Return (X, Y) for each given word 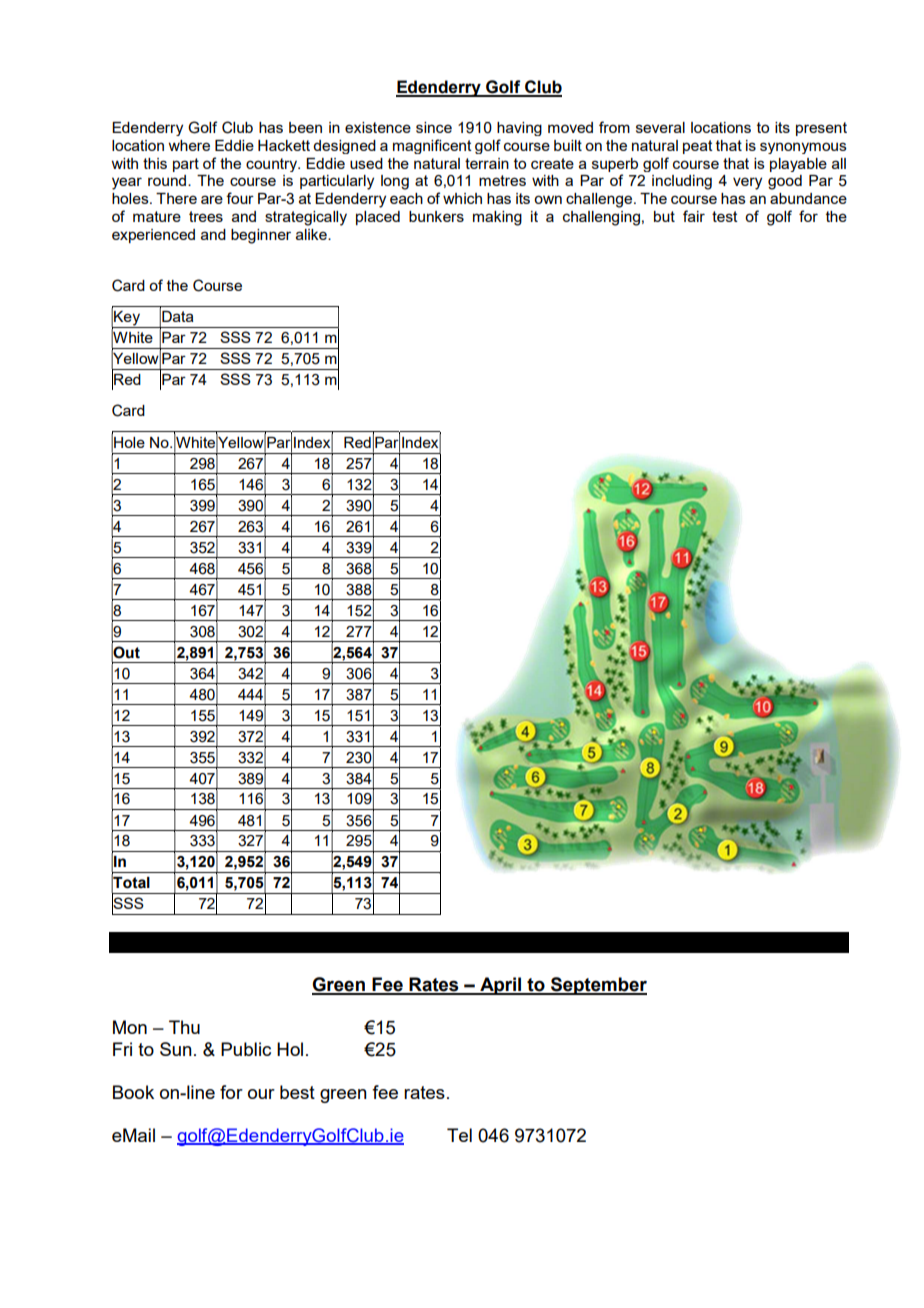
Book (133, 1092)
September (598, 986)
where (189, 145)
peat (698, 147)
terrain (487, 163)
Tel (459, 1135)
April (501, 986)
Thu (184, 1027)
